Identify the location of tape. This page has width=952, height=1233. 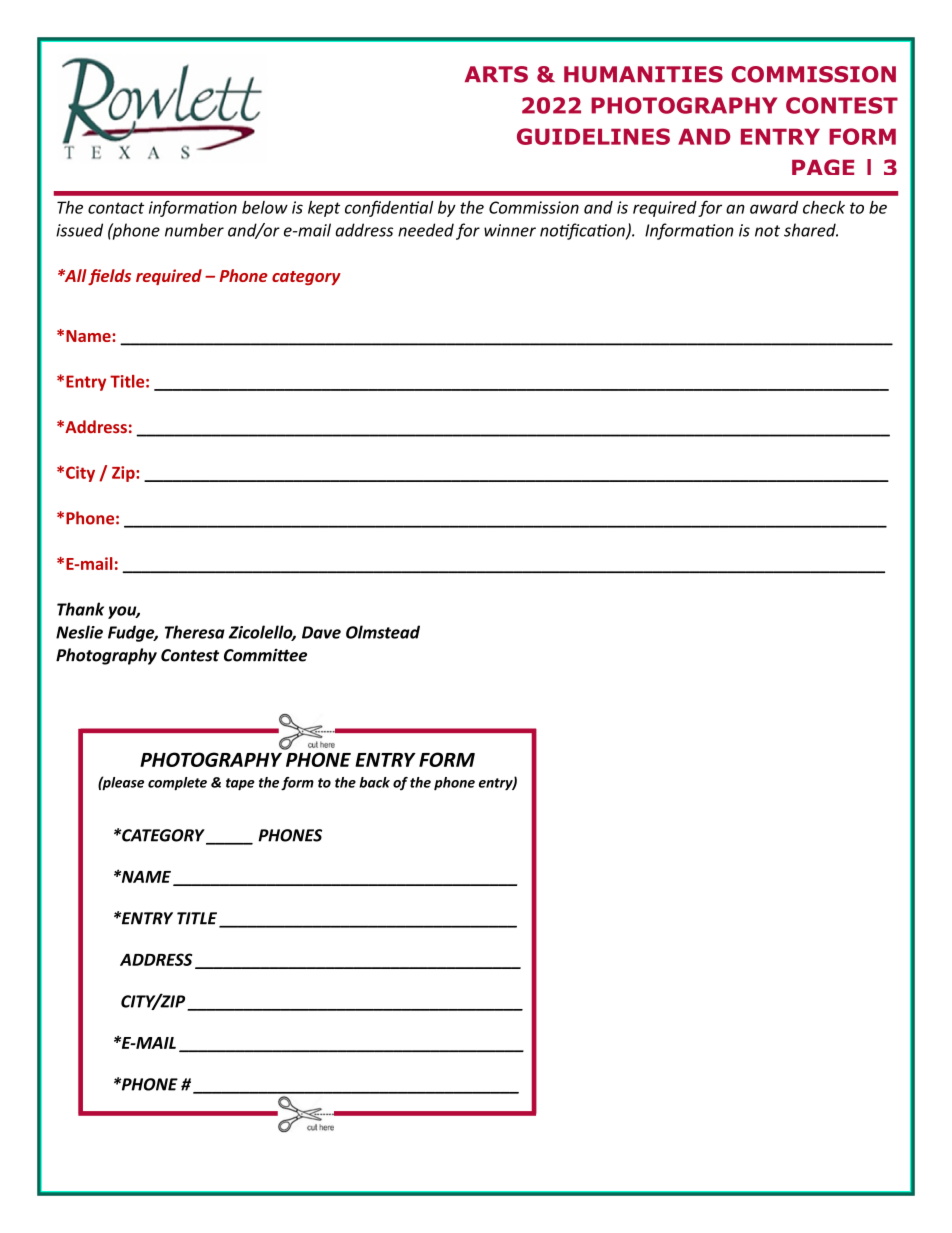
(240, 784).
